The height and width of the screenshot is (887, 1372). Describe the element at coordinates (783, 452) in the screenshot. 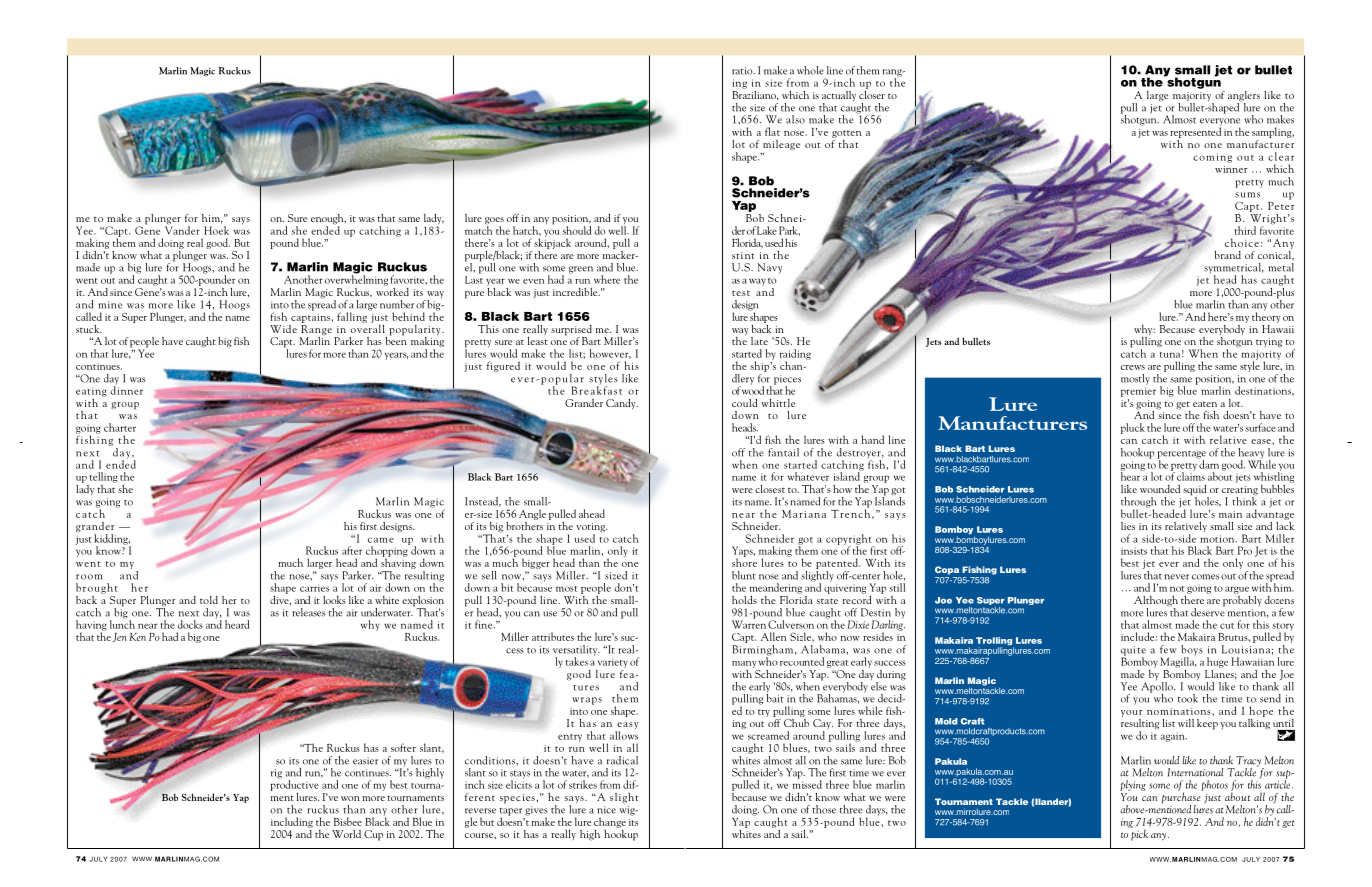

I see `fantail` at that location.
